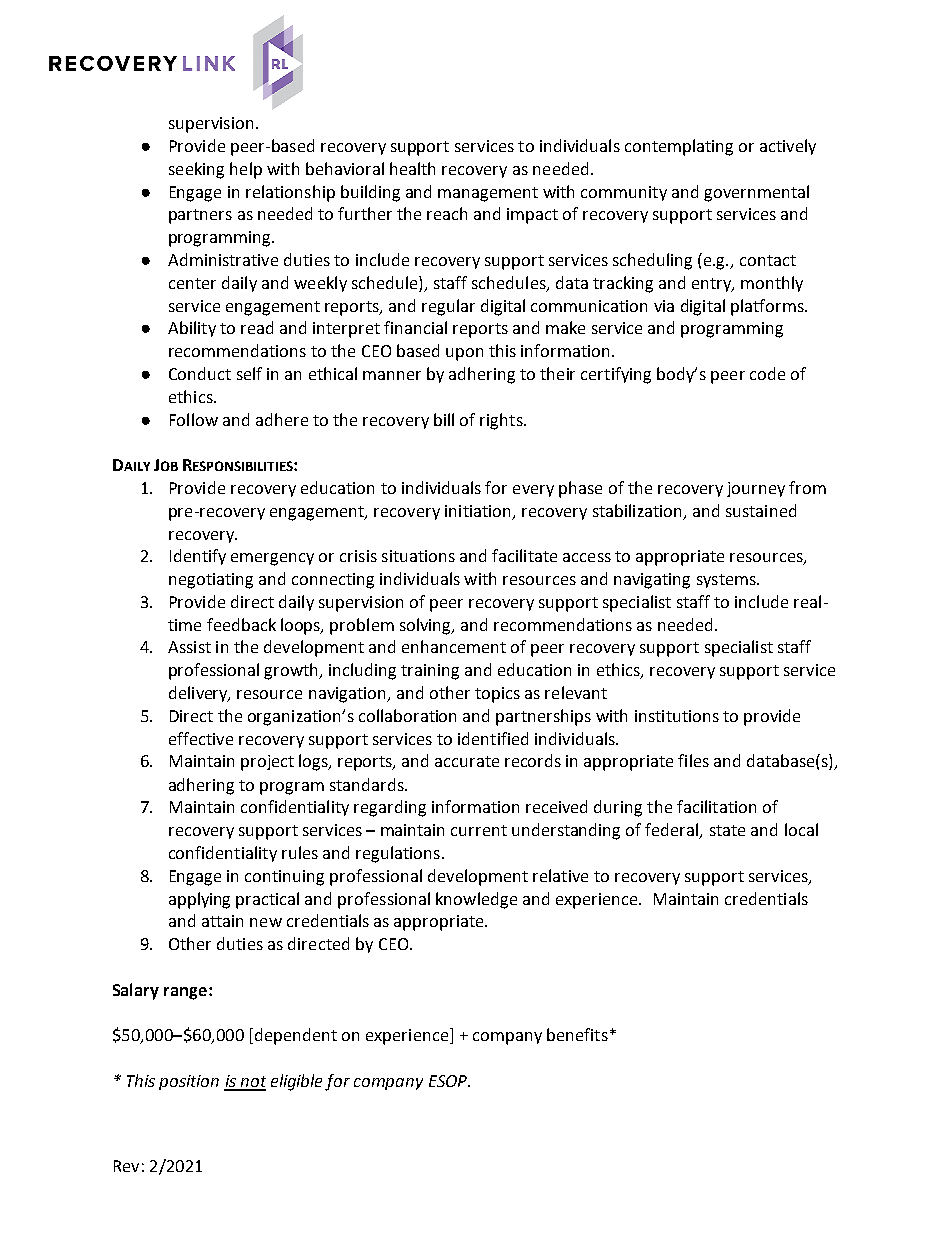 This screenshot has height=1233, width=952. Describe the element at coordinates (189, 647) in the screenshot. I see `Assist` at that location.
